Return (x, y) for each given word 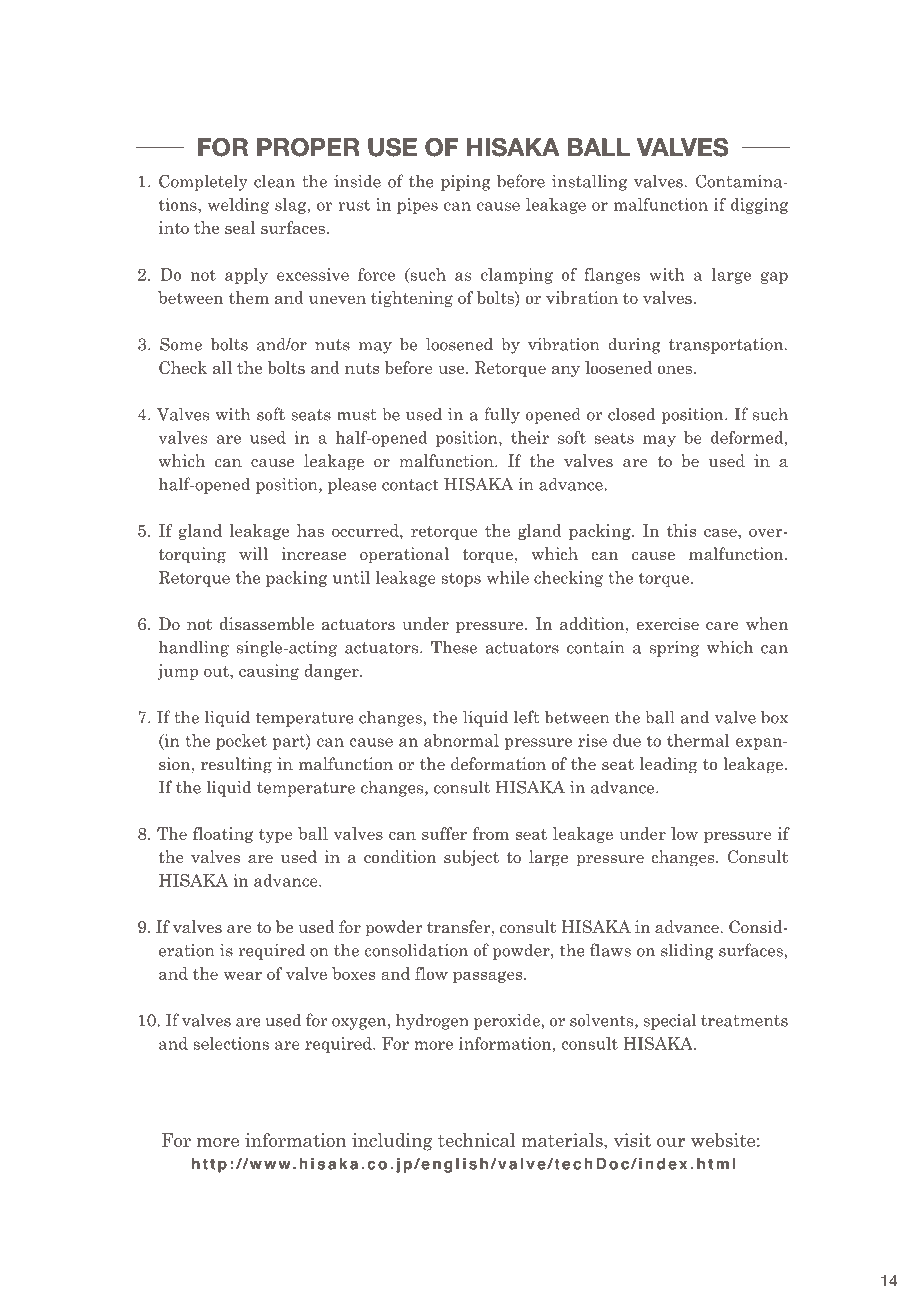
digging (759, 206)
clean (274, 181)
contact (410, 485)
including (392, 1142)
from (491, 833)
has (310, 530)
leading (668, 765)
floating (223, 835)
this (681, 530)
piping (466, 183)
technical (476, 1140)
